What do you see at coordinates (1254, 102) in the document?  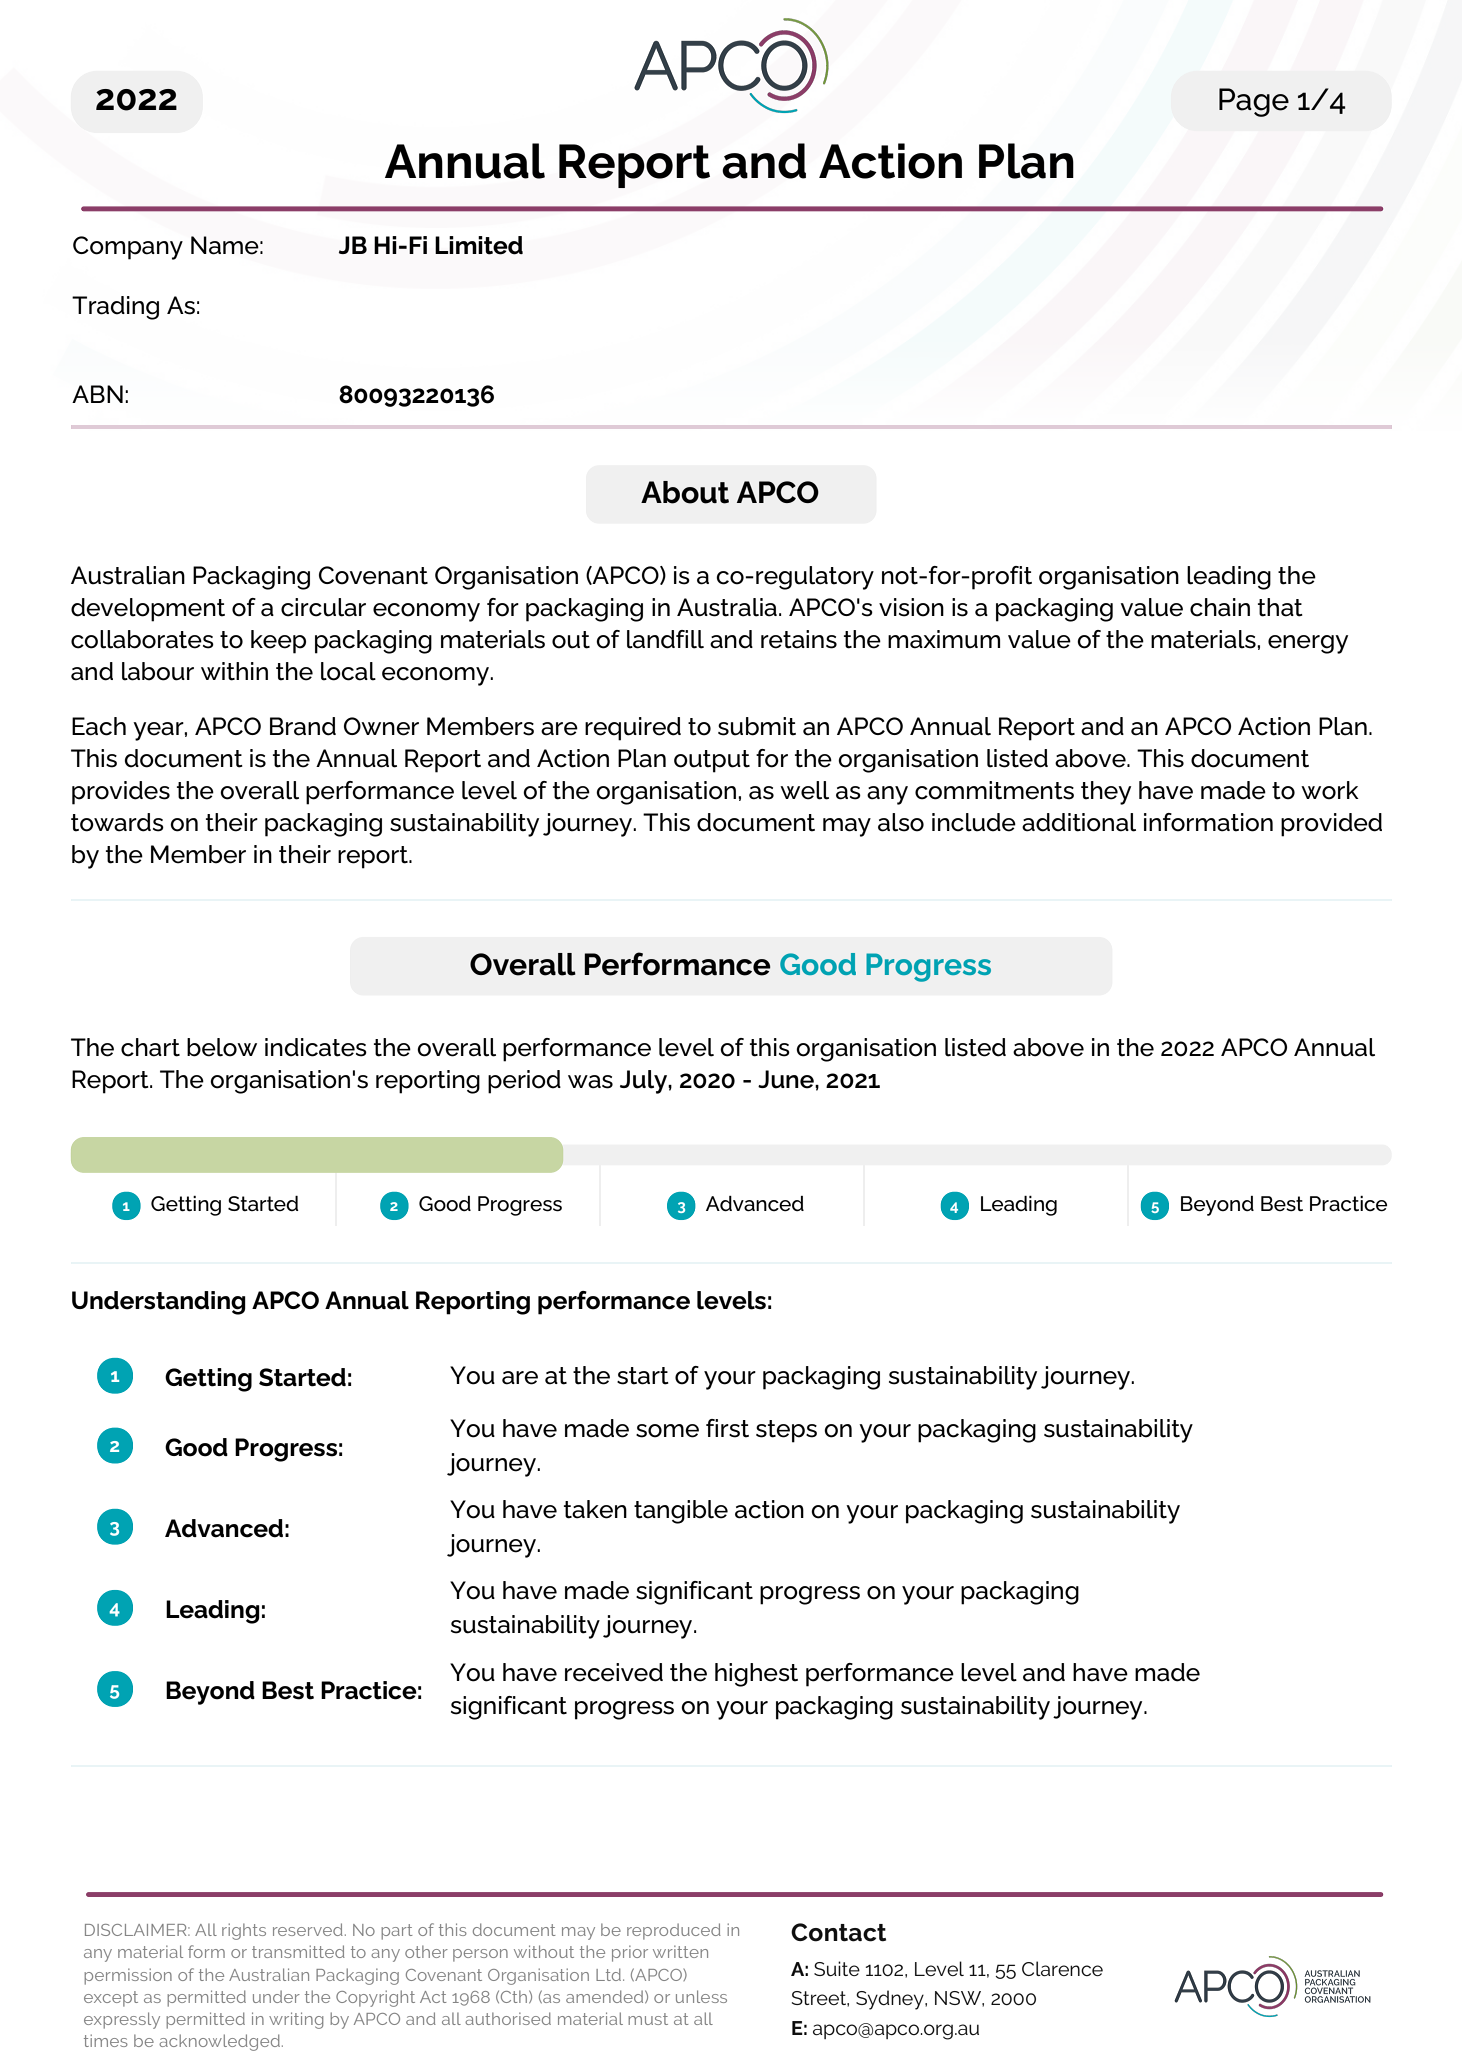 I see `Page` at bounding box center [1254, 102].
